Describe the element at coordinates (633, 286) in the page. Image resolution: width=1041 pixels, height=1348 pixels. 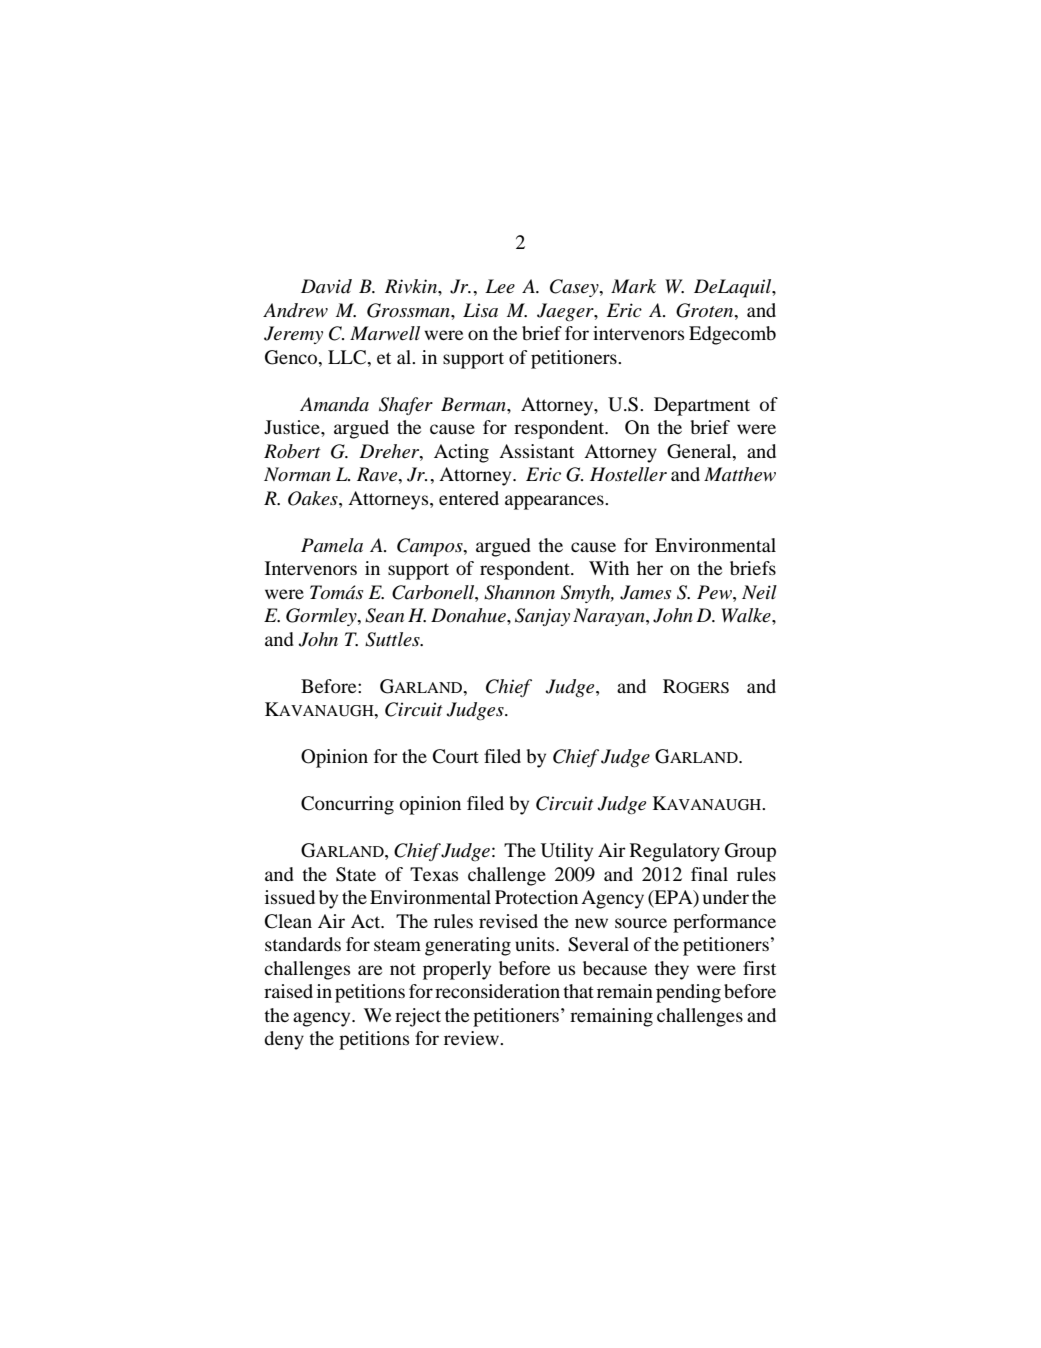
I see `Mark` at that location.
